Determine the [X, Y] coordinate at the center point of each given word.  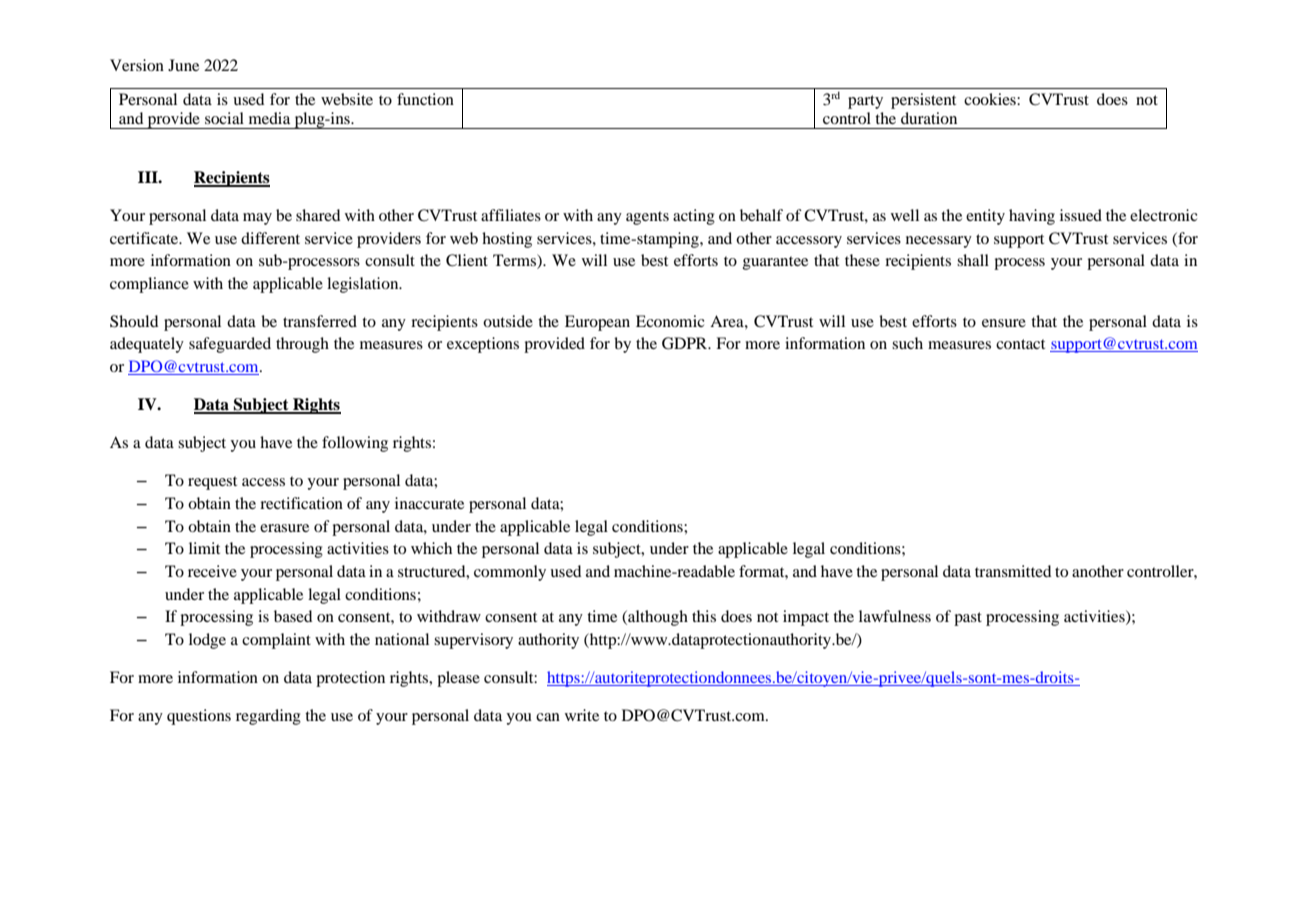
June [183, 65]
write [582, 715]
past [968, 619]
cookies [991, 99]
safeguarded [230, 345]
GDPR [686, 343]
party [865, 102]
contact [1020, 344]
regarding [268, 717]
